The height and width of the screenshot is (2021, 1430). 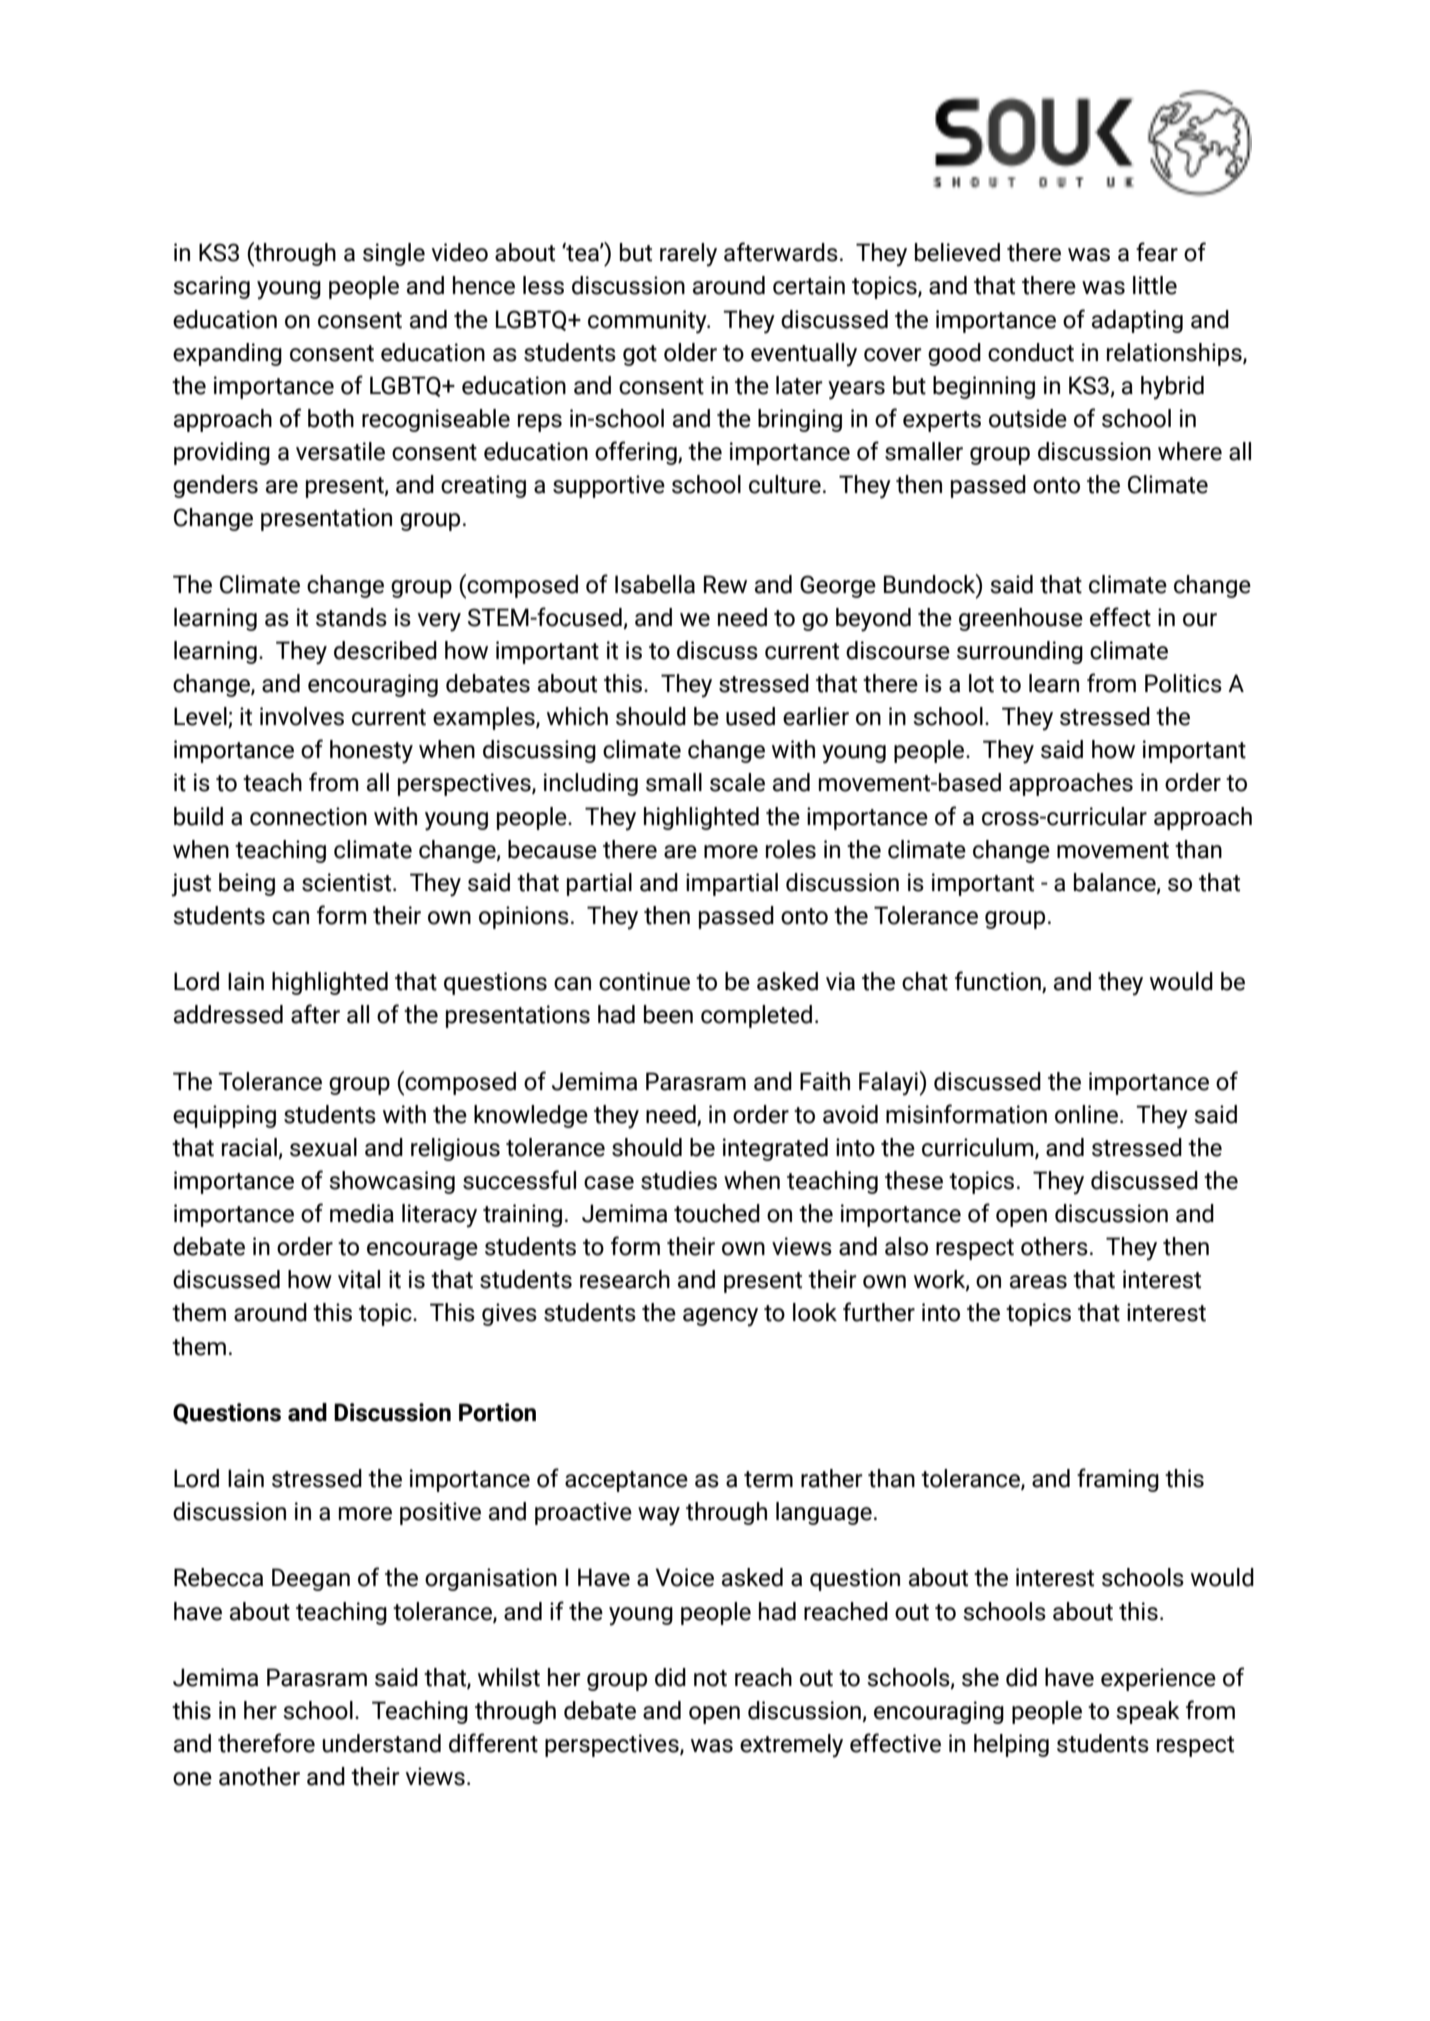 I want to click on helping, so click(x=1011, y=1745).
